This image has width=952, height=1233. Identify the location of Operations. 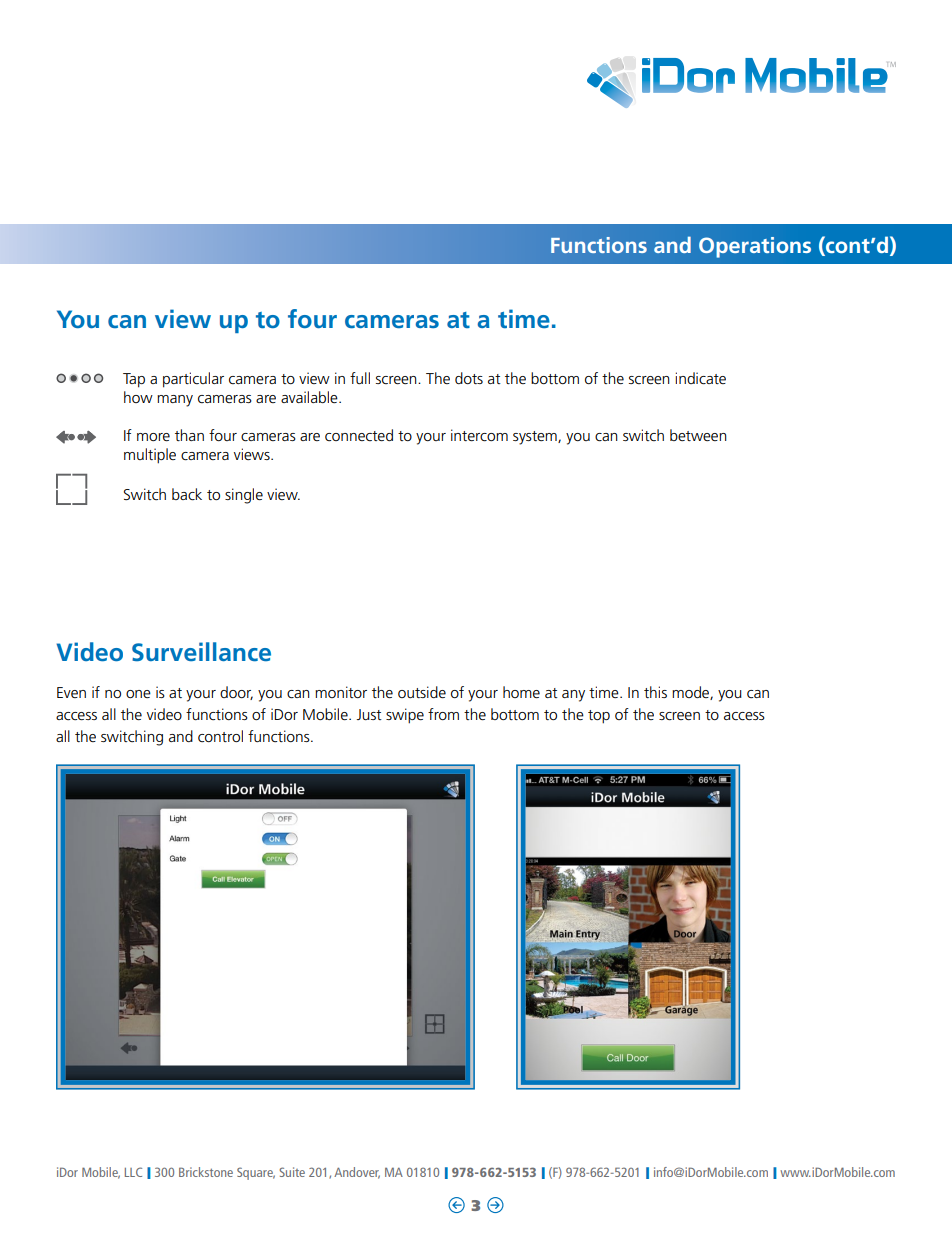
(755, 247).
